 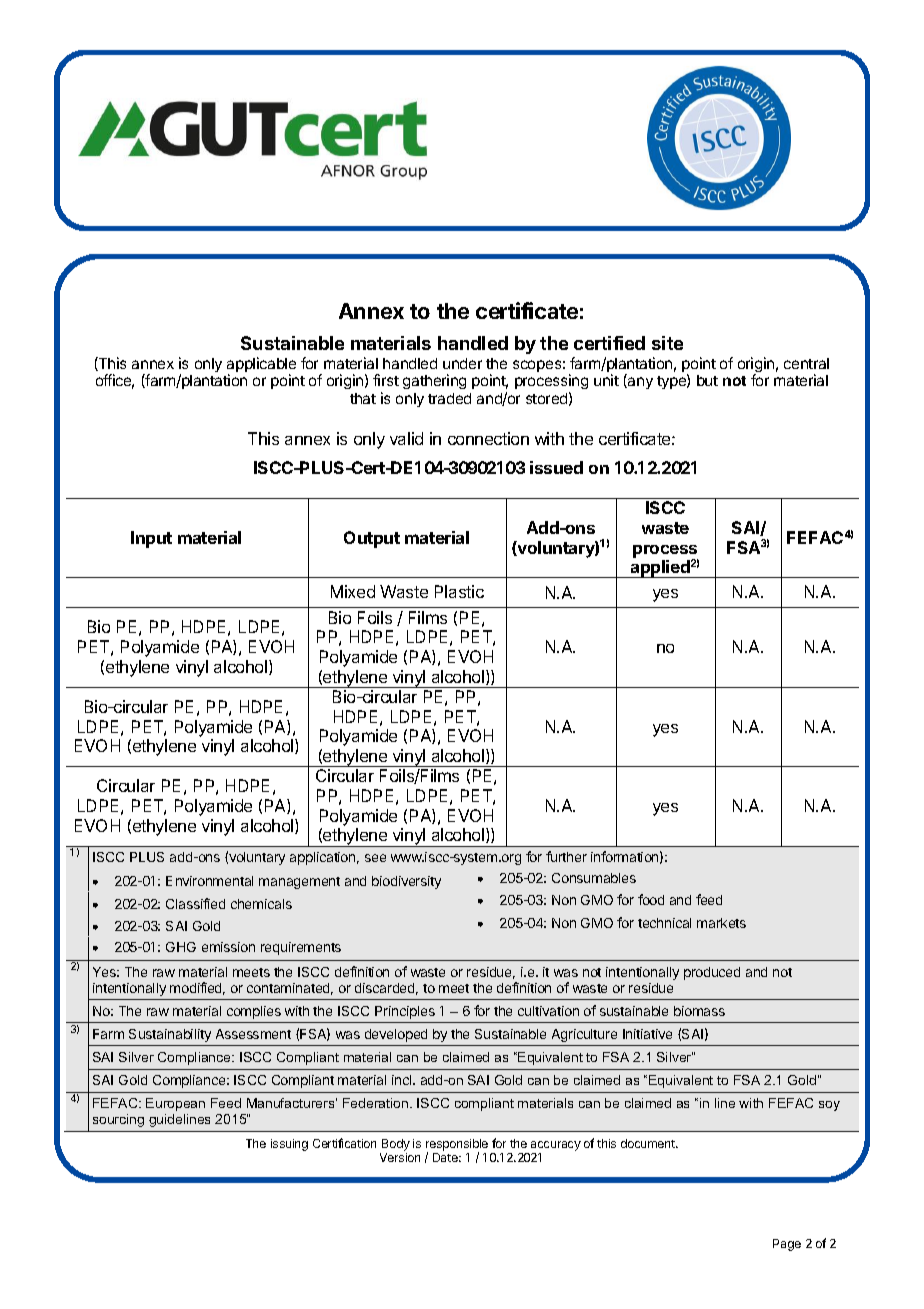 What do you see at coordinates (707, 380) in the screenshot?
I see `but` at bounding box center [707, 380].
